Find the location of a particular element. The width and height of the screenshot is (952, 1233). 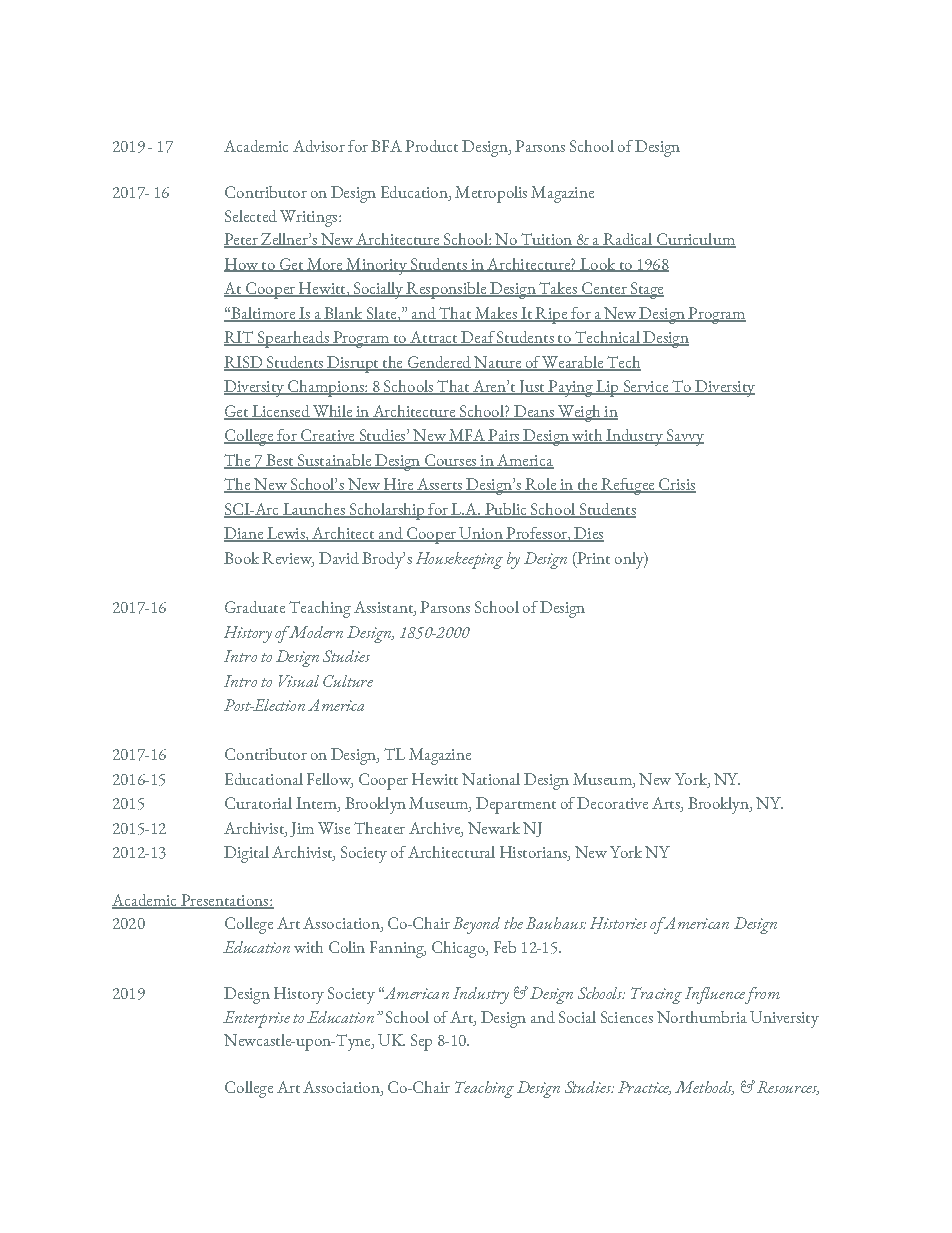

Arts is located at coordinates (667, 804).
